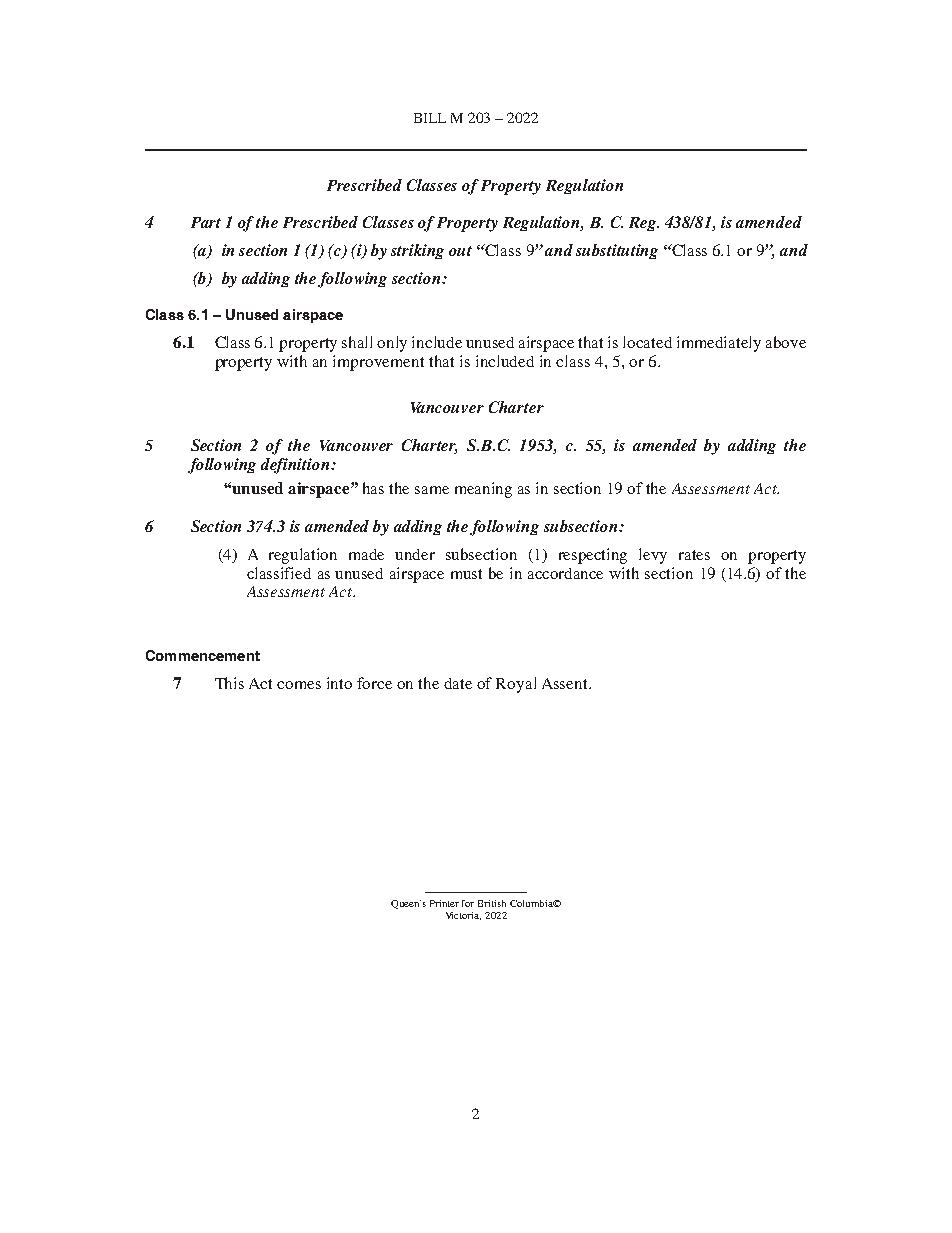 The image size is (952, 1233). Describe the element at coordinates (357, 342) in the screenshot. I see `shall` at that location.
